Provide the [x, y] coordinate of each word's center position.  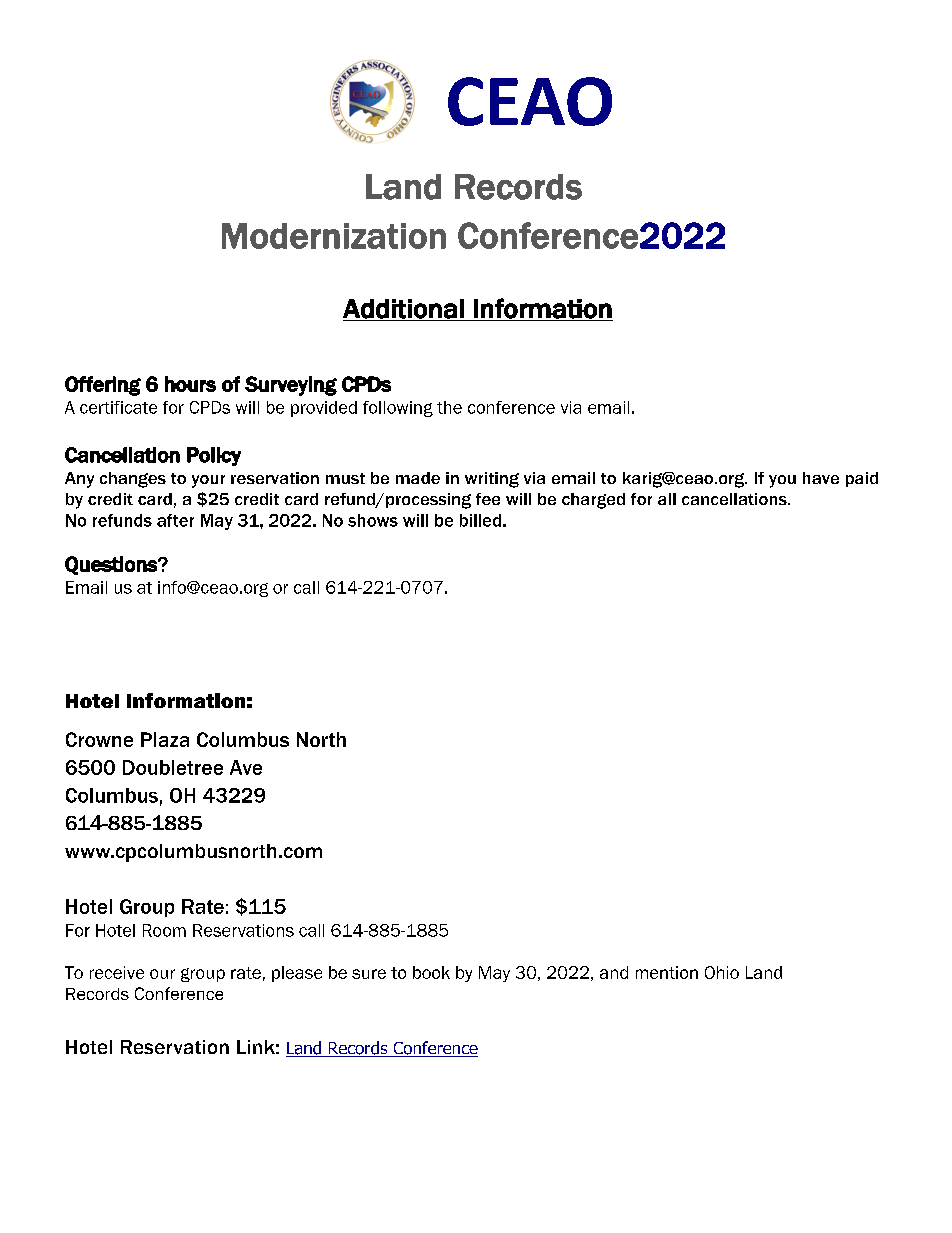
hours [190, 384]
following [398, 409]
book [431, 972]
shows [373, 520]
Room [164, 930]
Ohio [722, 972]
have [821, 478]
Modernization [334, 236]
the [449, 407]
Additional [404, 310]
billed [480, 520]
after [175, 520]
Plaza [165, 739]
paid [862, 479]
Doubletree [173, 767]
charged [593, 501]
